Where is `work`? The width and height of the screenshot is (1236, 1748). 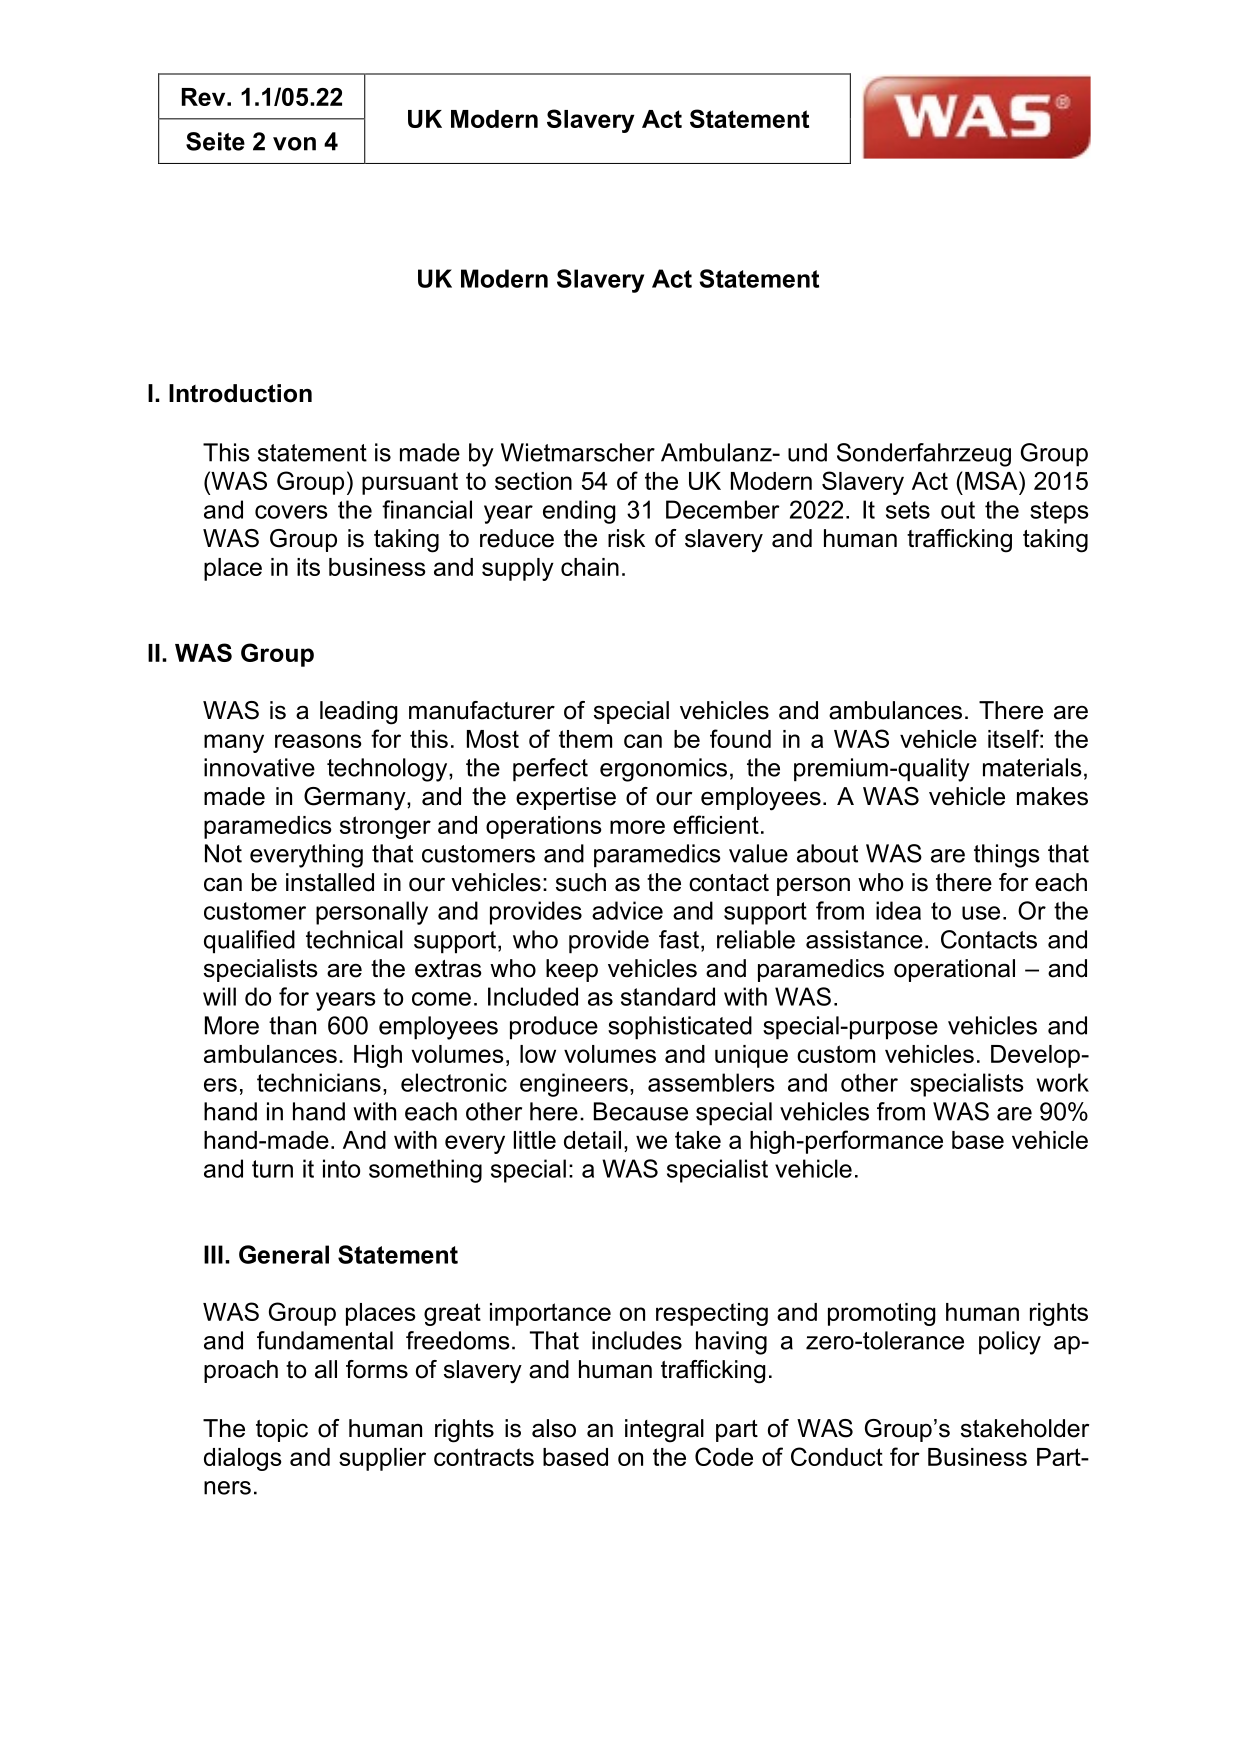
work is located at coordinates (1063, 1082).
